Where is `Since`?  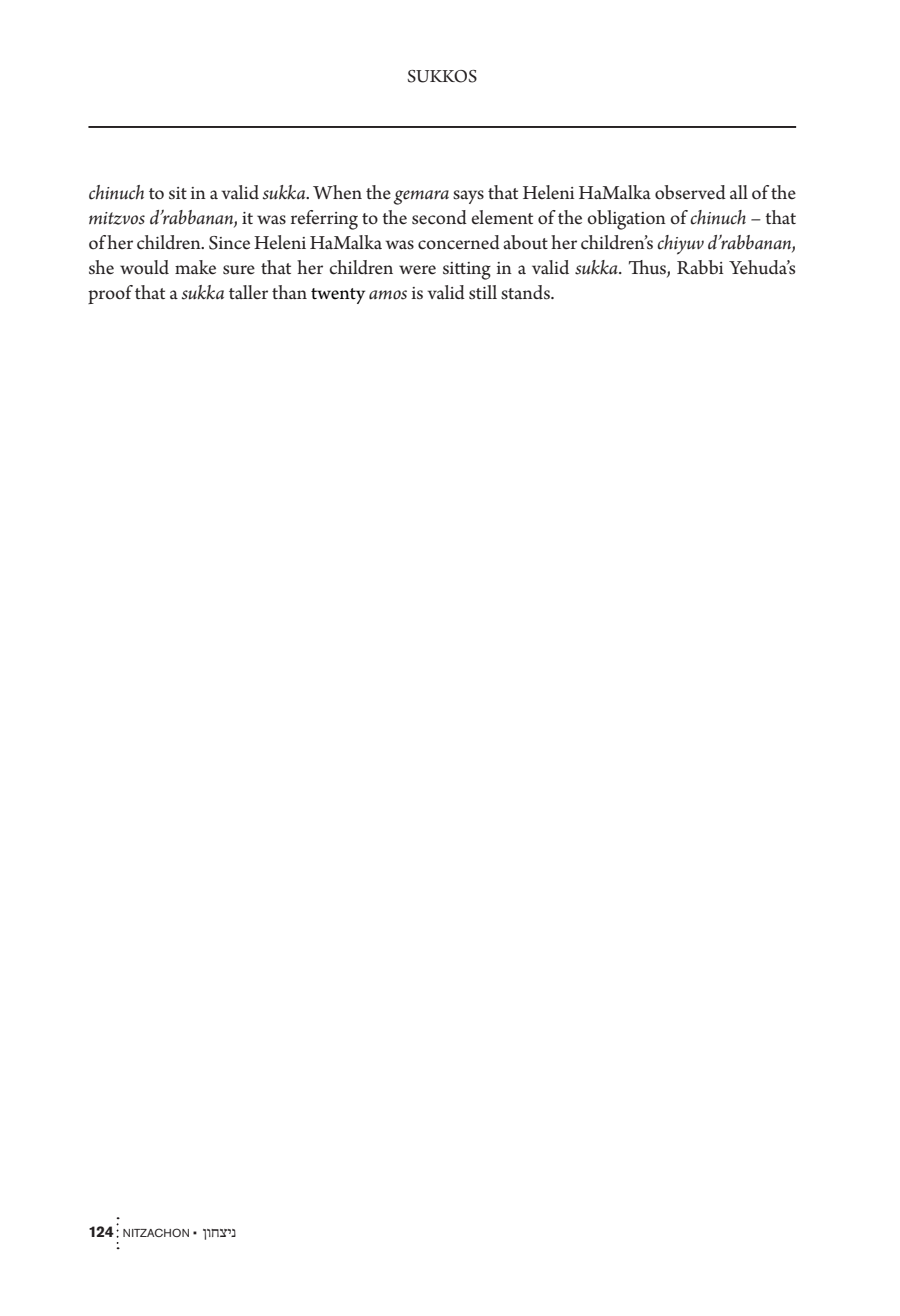
Since is located at coordinates (229, 243).
